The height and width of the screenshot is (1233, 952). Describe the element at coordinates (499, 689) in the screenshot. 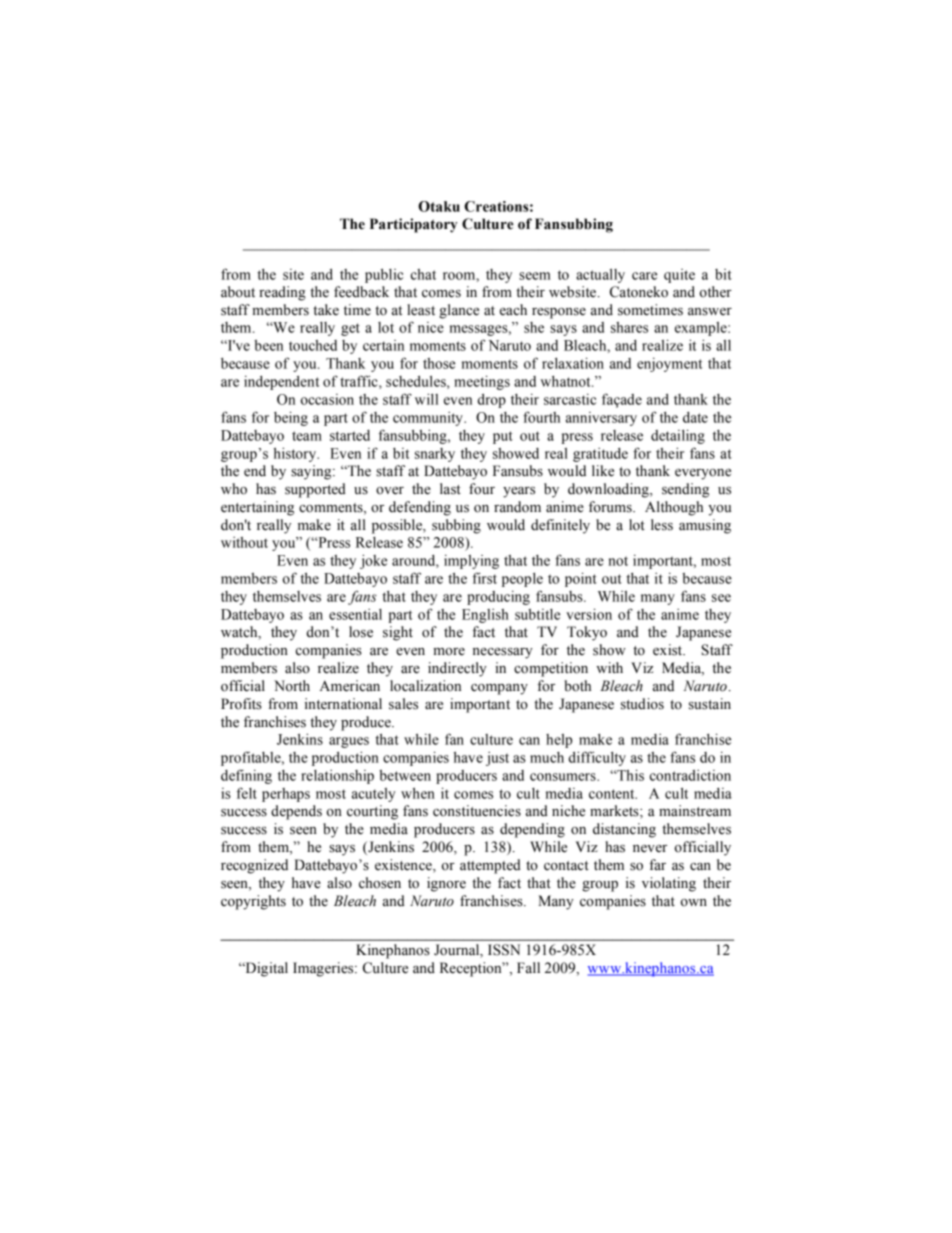

I see `company` at that location.
